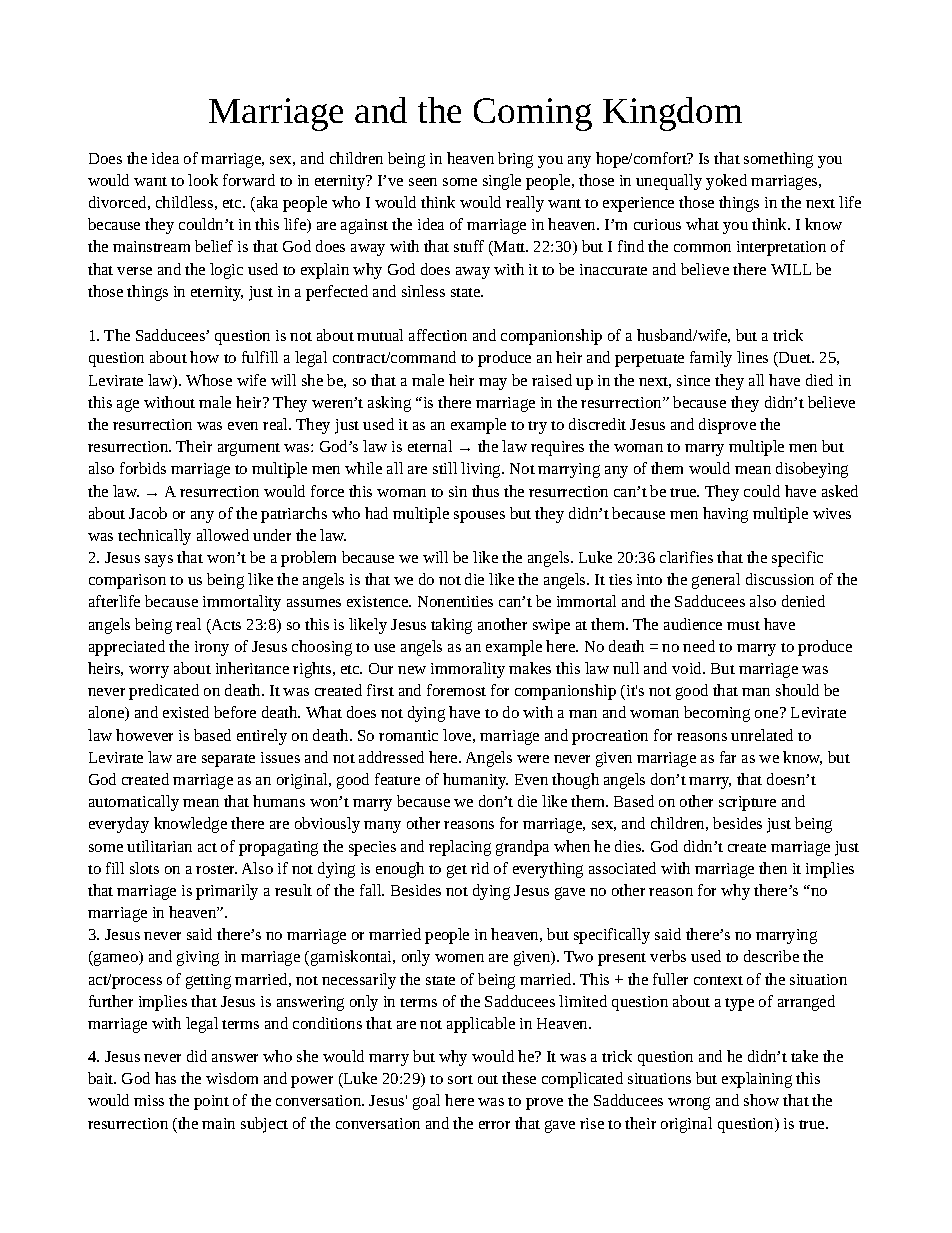 The image size is (952, 1233). I want to click on single, so click(502, 182).
